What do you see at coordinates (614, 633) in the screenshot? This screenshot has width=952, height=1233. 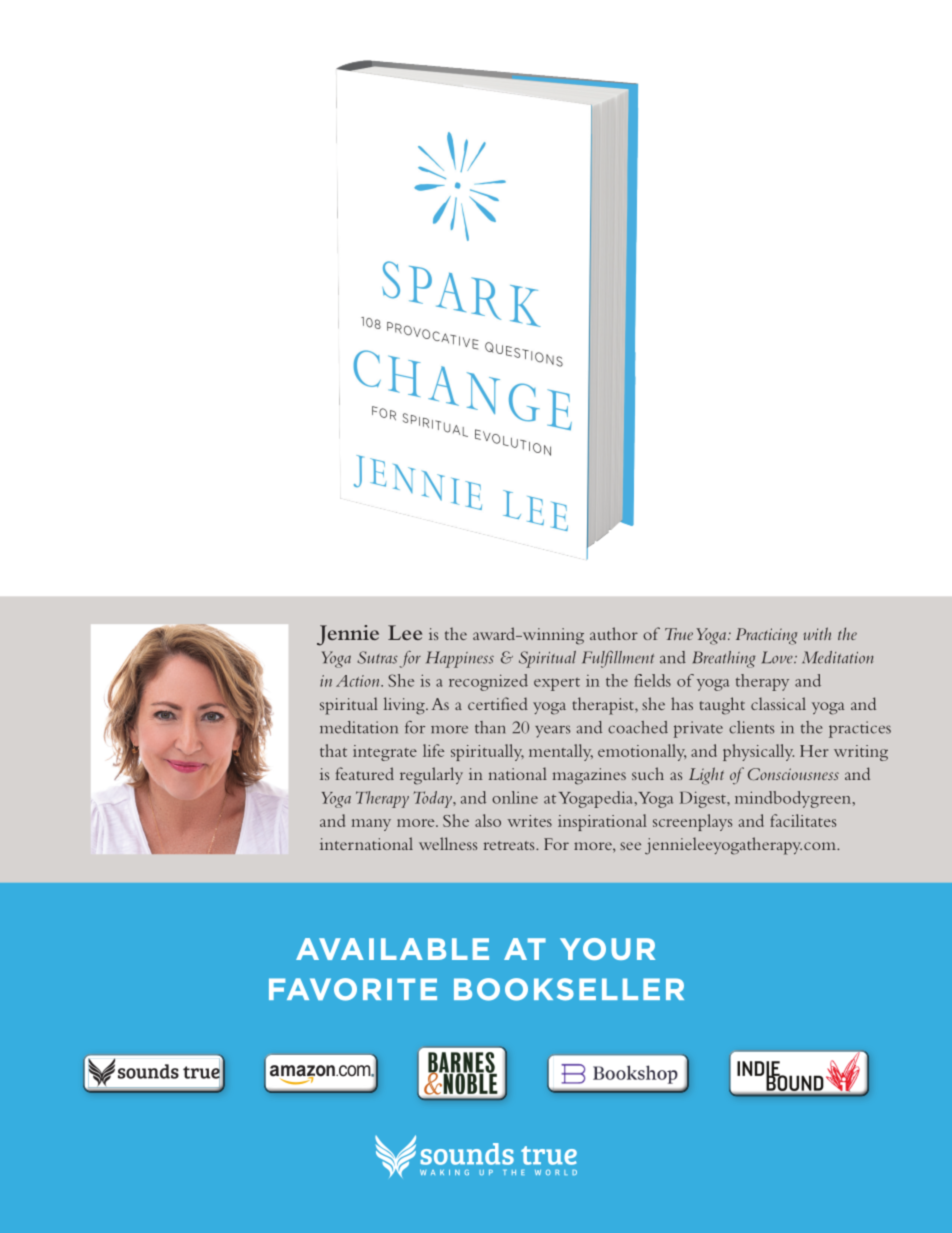 I see `author` at bounding box center [614, 633].
